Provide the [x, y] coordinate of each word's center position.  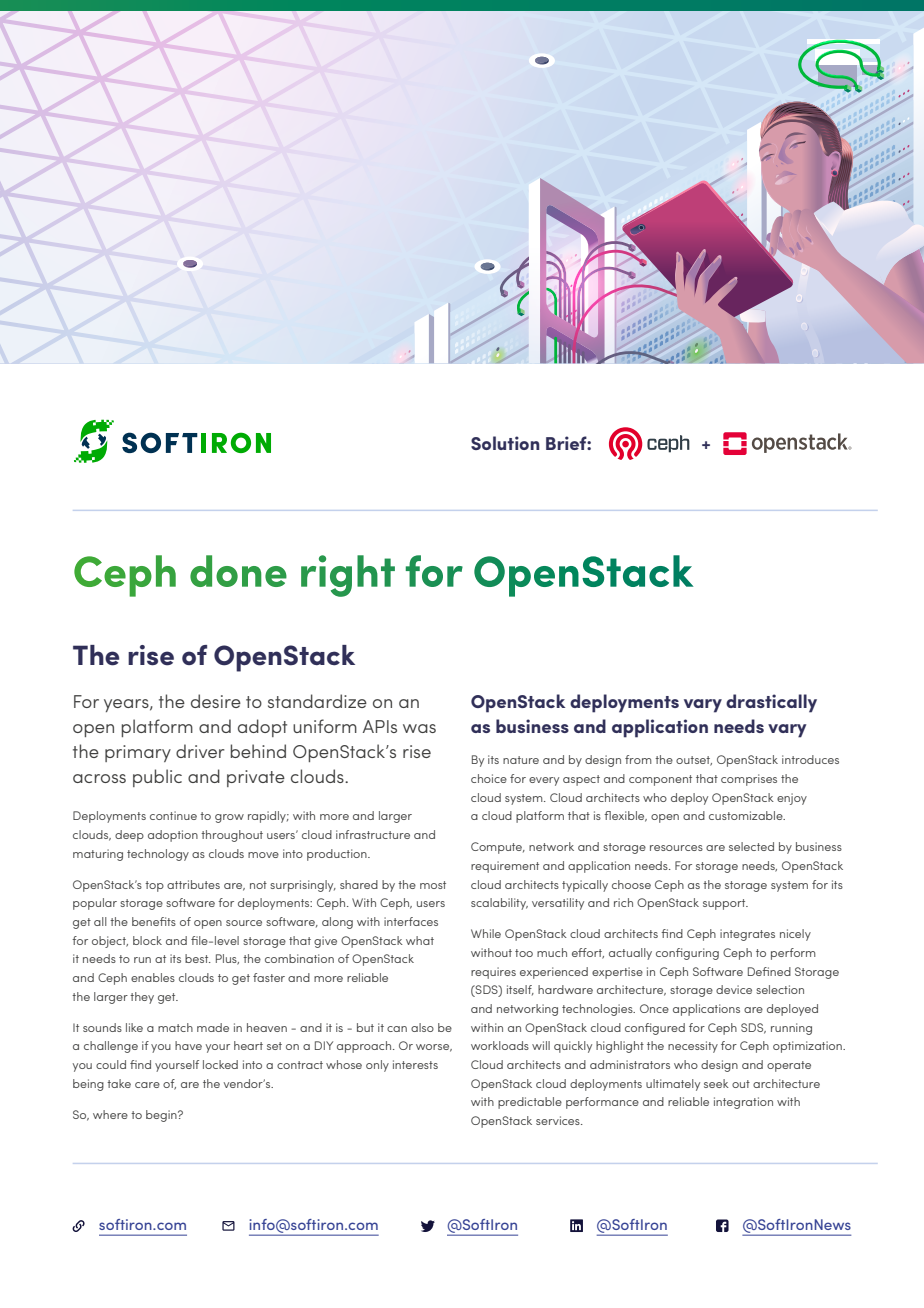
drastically [771, 703]
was [419, 728]
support [725, 904]
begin [162, 1116]
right [348, 576]
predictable [530, 1103]
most [433, 885]
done [238, 571]
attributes [193, 884]
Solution [505, 443]
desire [216, 701]
